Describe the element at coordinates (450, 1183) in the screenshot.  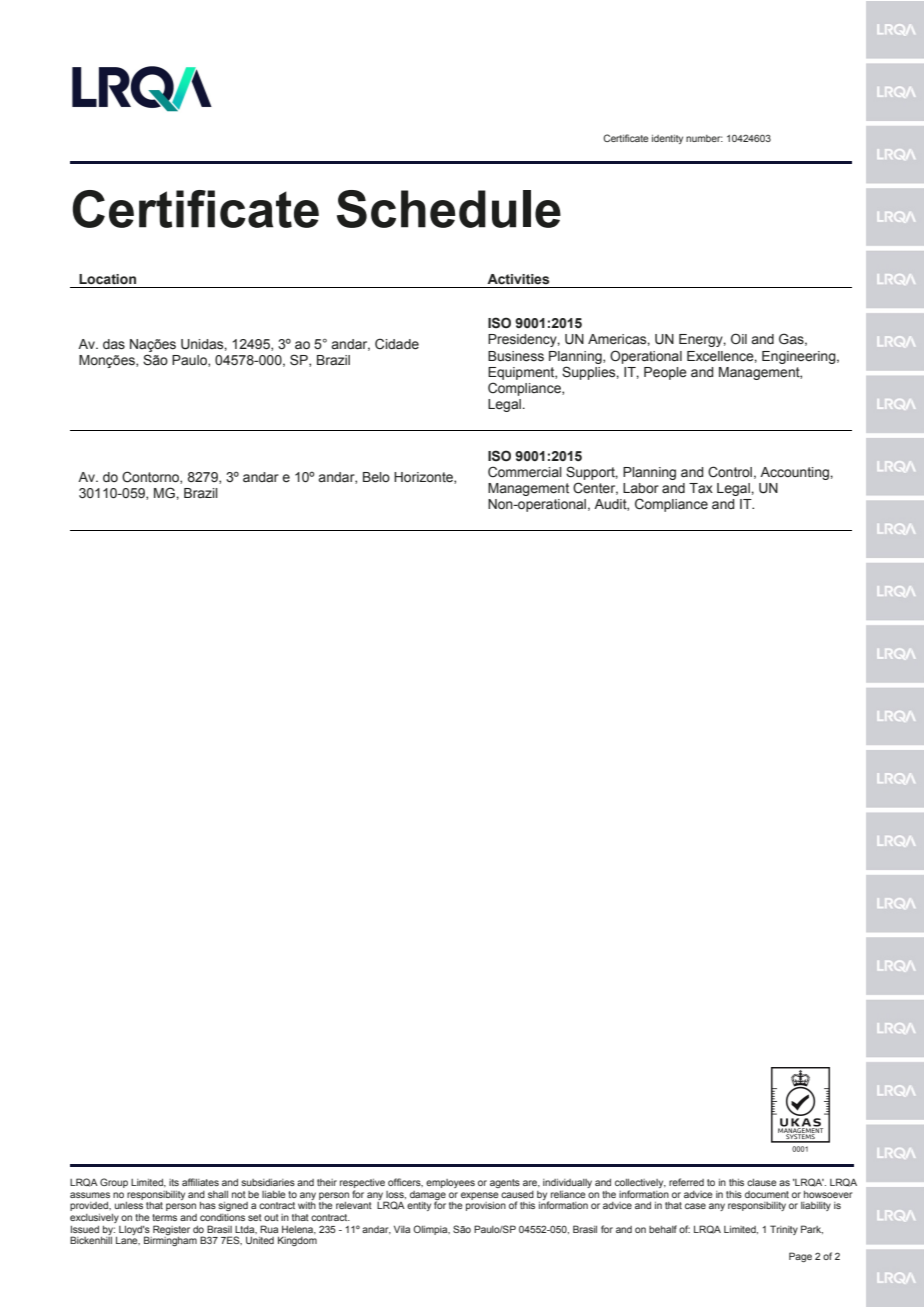
I see `employees` at that location.
